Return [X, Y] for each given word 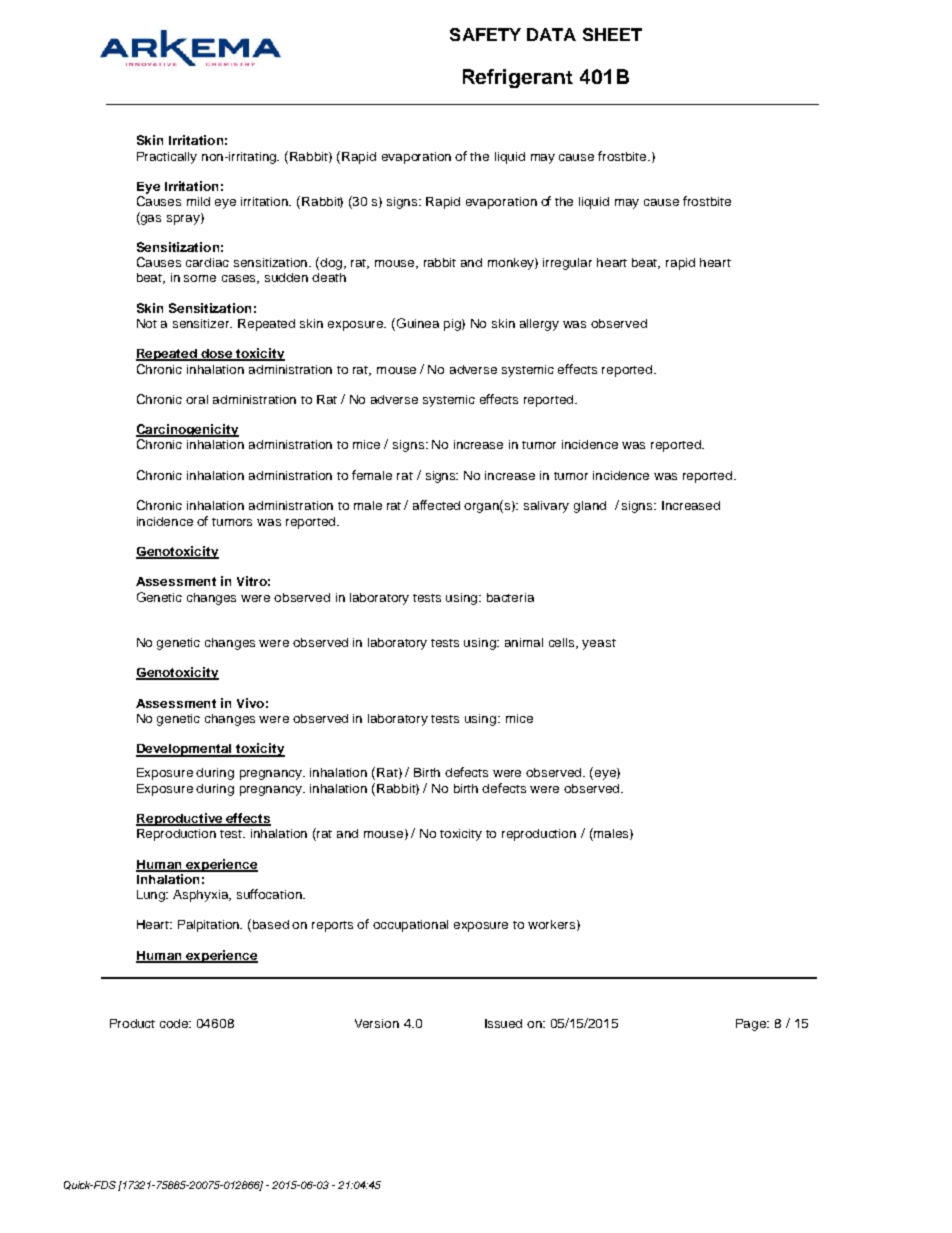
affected [436, 505]
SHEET [612, 34]
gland [590, 507]
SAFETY [485, 34]
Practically [167, 158]
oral [197, 399]
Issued [503, 1023]
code [175, 1023]
